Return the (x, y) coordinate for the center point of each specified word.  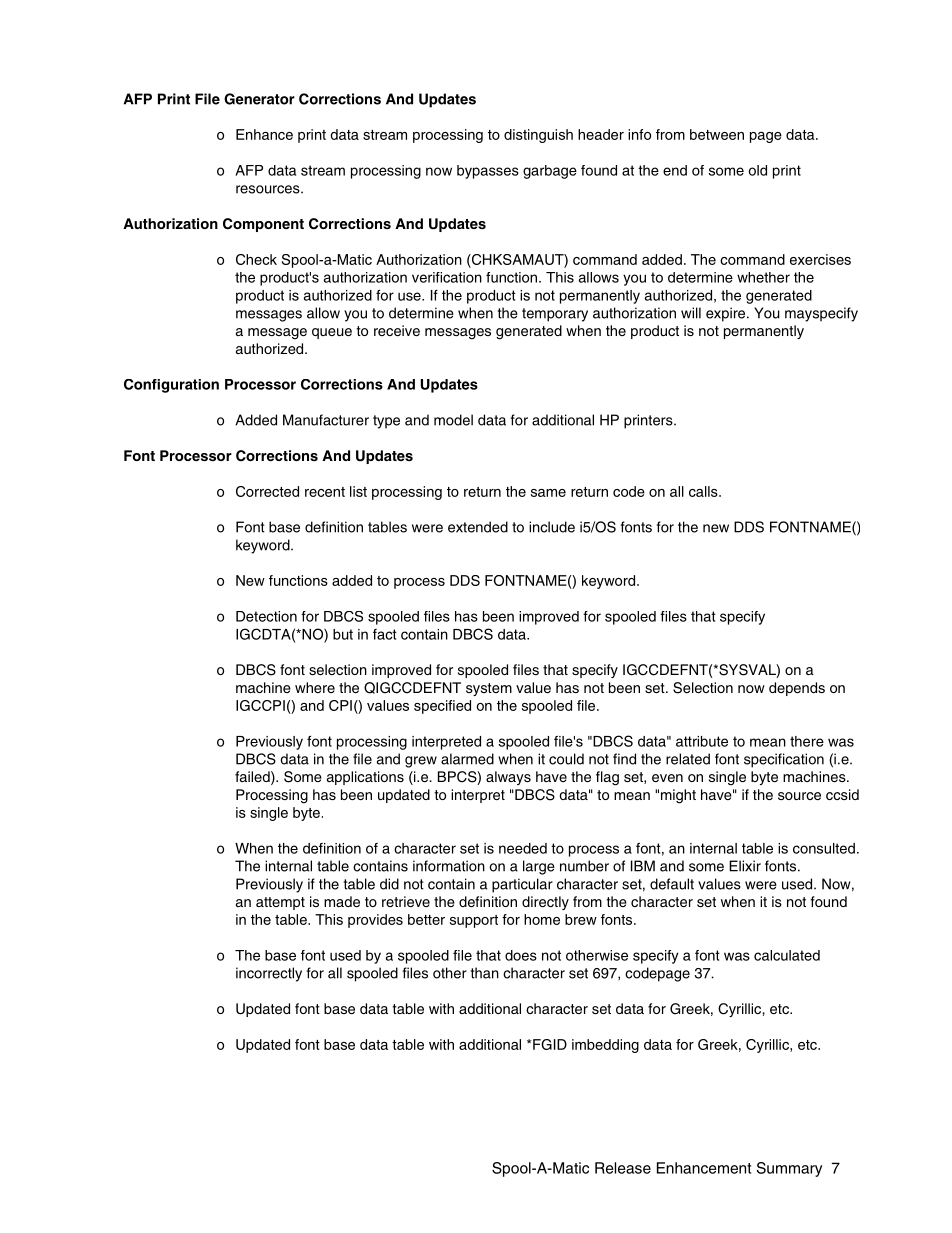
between (717, 134)
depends (797, 689)
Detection (266, 616)
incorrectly (269, 974)
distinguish (538, 136)
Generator (259, 99)
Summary (789, 1169)
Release (623, 1168)
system (489, 689)
